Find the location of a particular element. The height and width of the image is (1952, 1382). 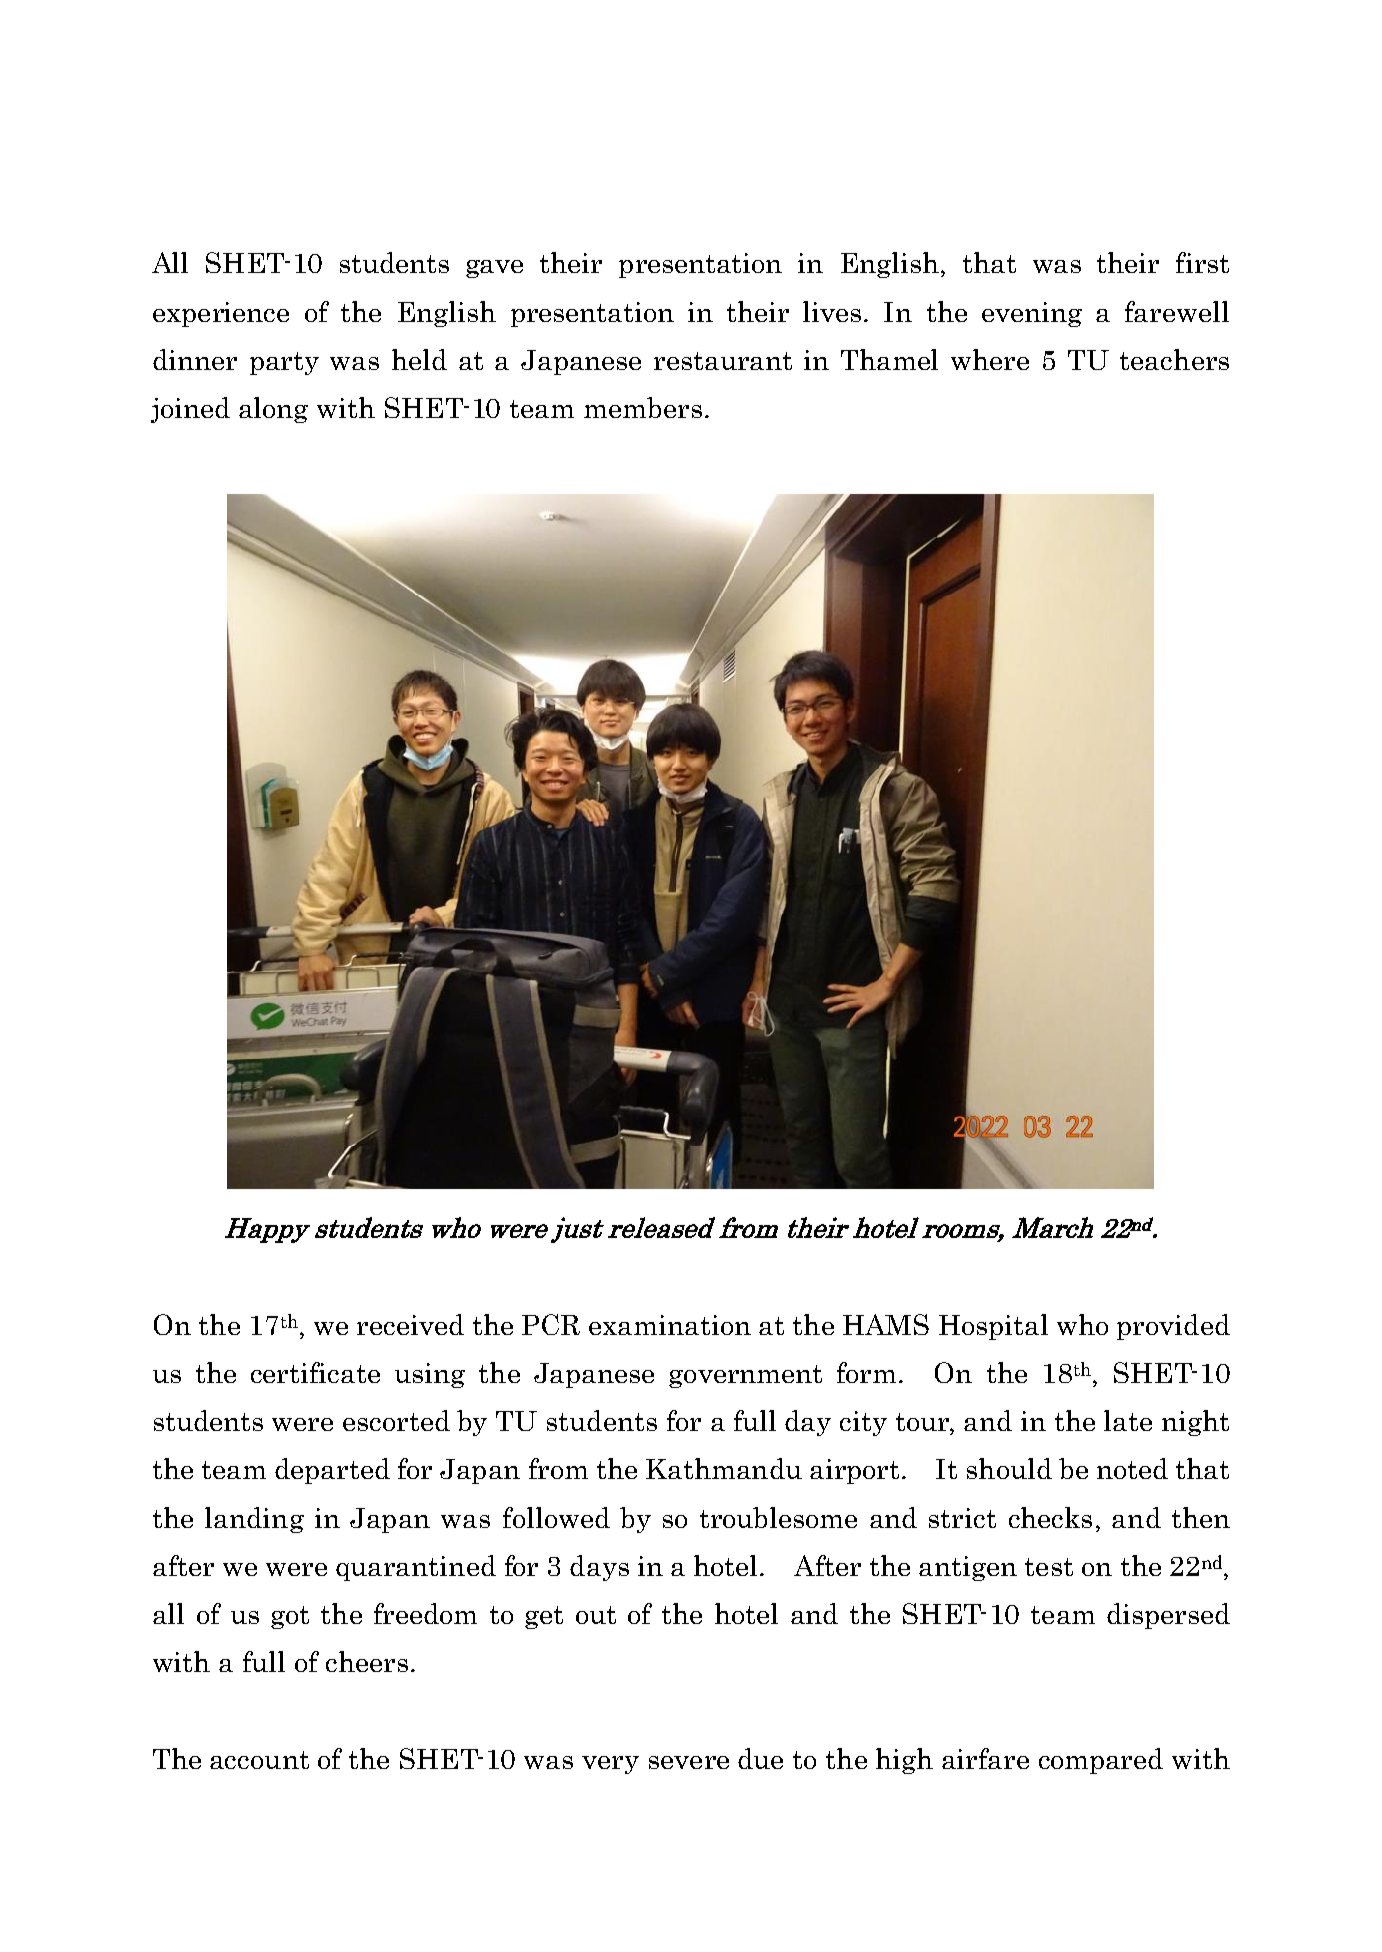

restaurant is located at coordinates (723, 361).
